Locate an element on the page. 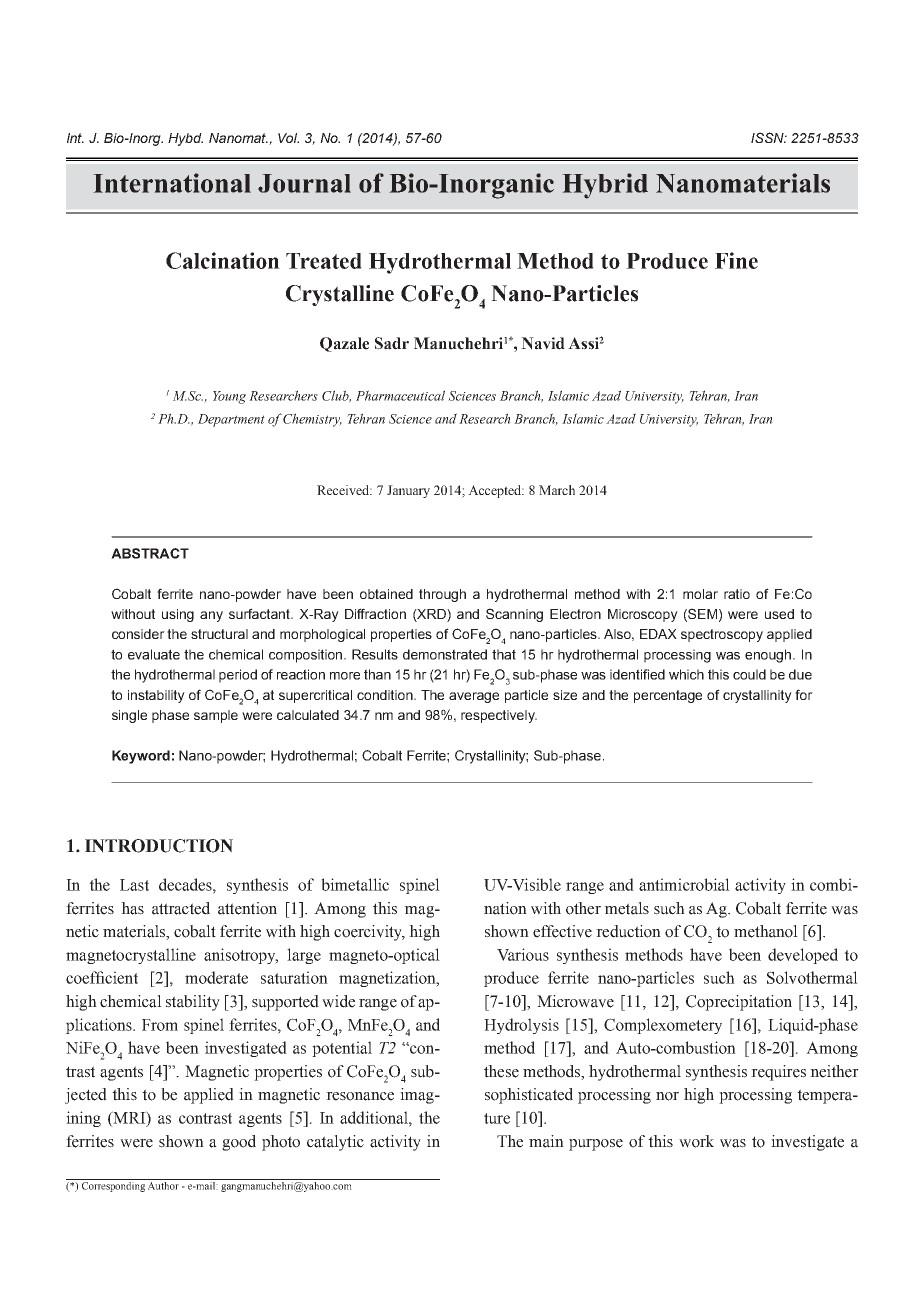 The image size is (924, 1308). that is located at coordinates (504, 654).
